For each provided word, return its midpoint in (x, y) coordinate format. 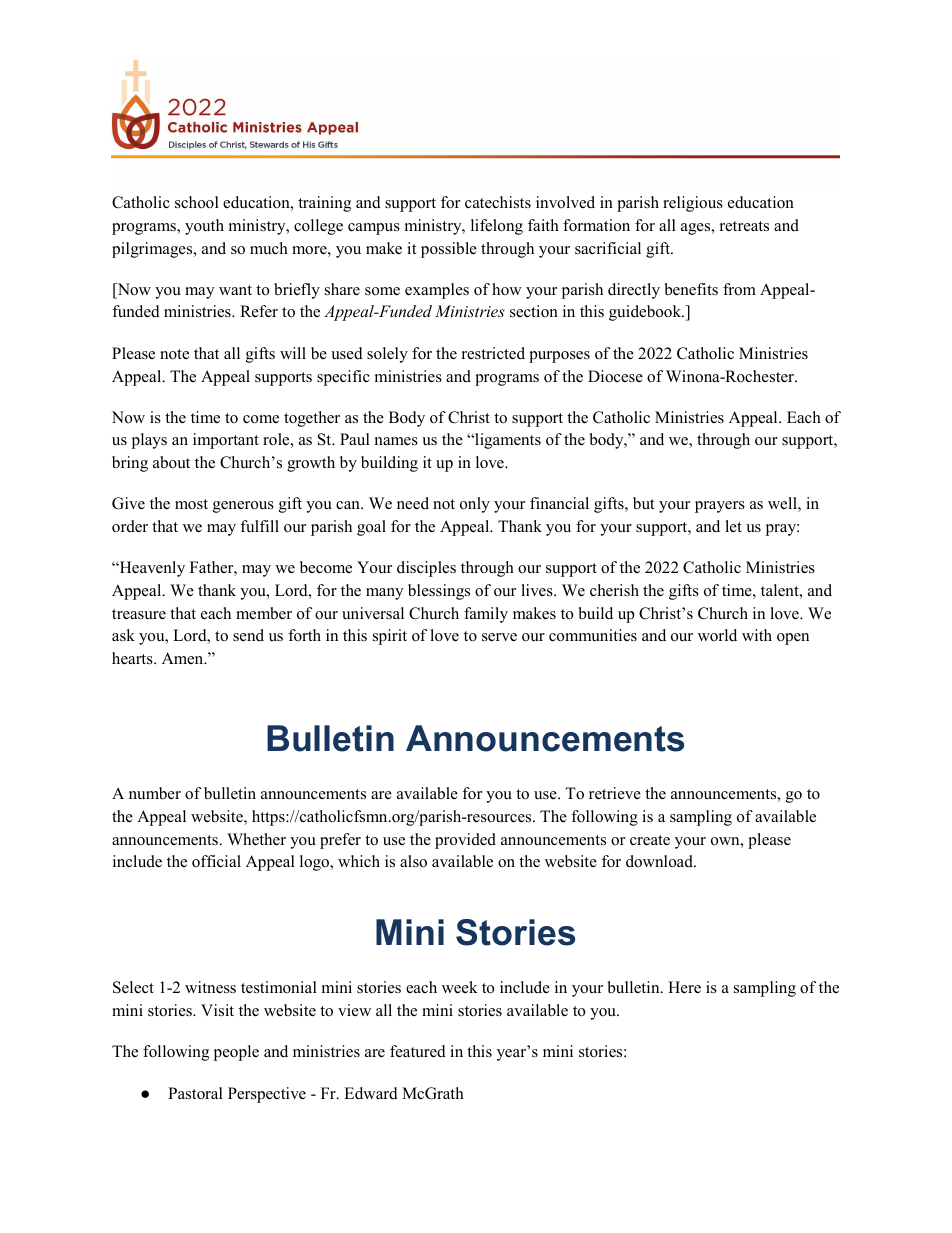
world (717, 635)
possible (449, 250)
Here (684, 987)
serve (499, 637)
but (643, 503)
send (248, 635)
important (226, 441)
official (216, 861)
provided (465, 841)
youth (204, 227)
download (660, 861)
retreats (744, 226)
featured (418, 1051)
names (396, 441)
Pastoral (195, 1093)
